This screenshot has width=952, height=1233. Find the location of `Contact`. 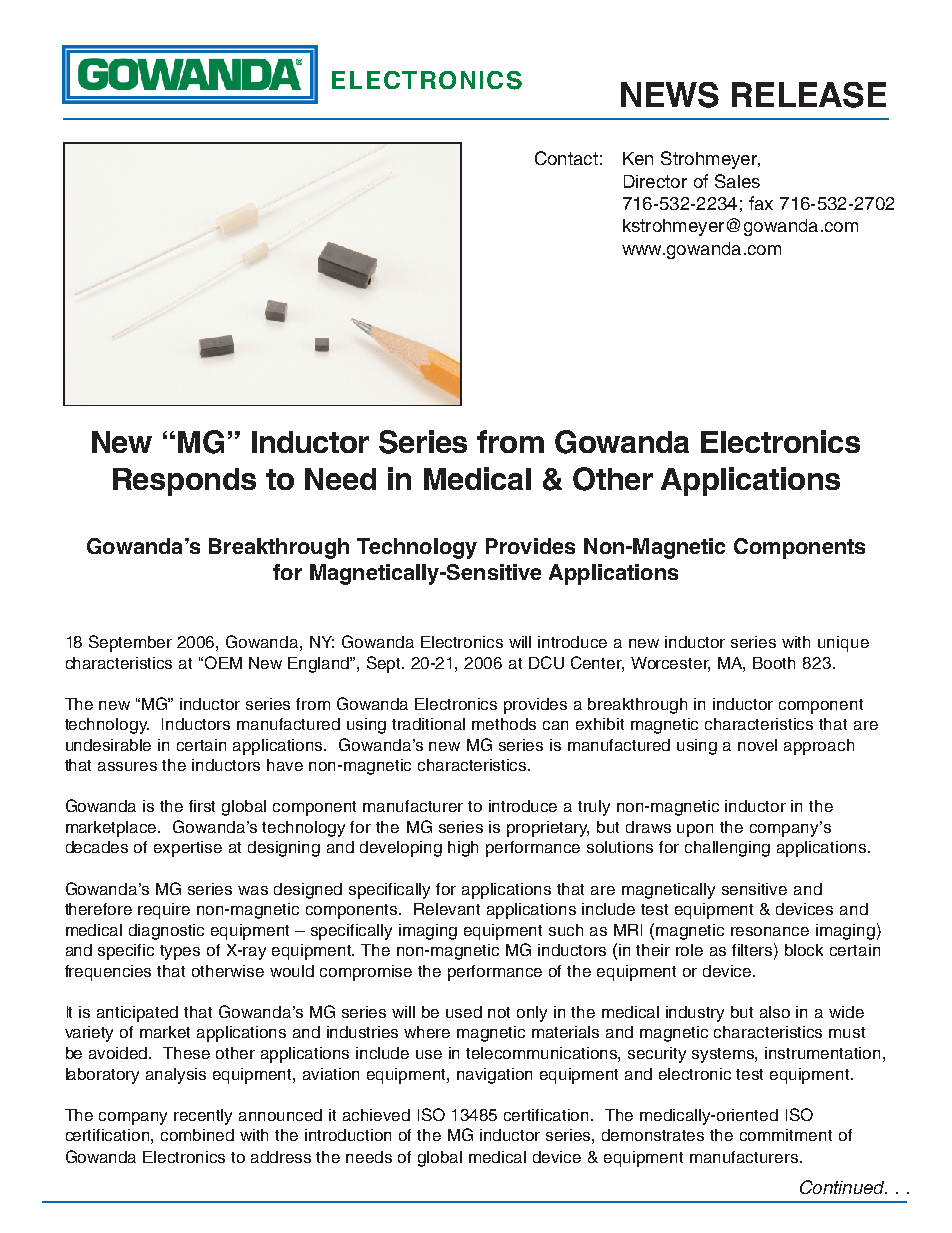

Contact is located at coordinates (566, 158).
